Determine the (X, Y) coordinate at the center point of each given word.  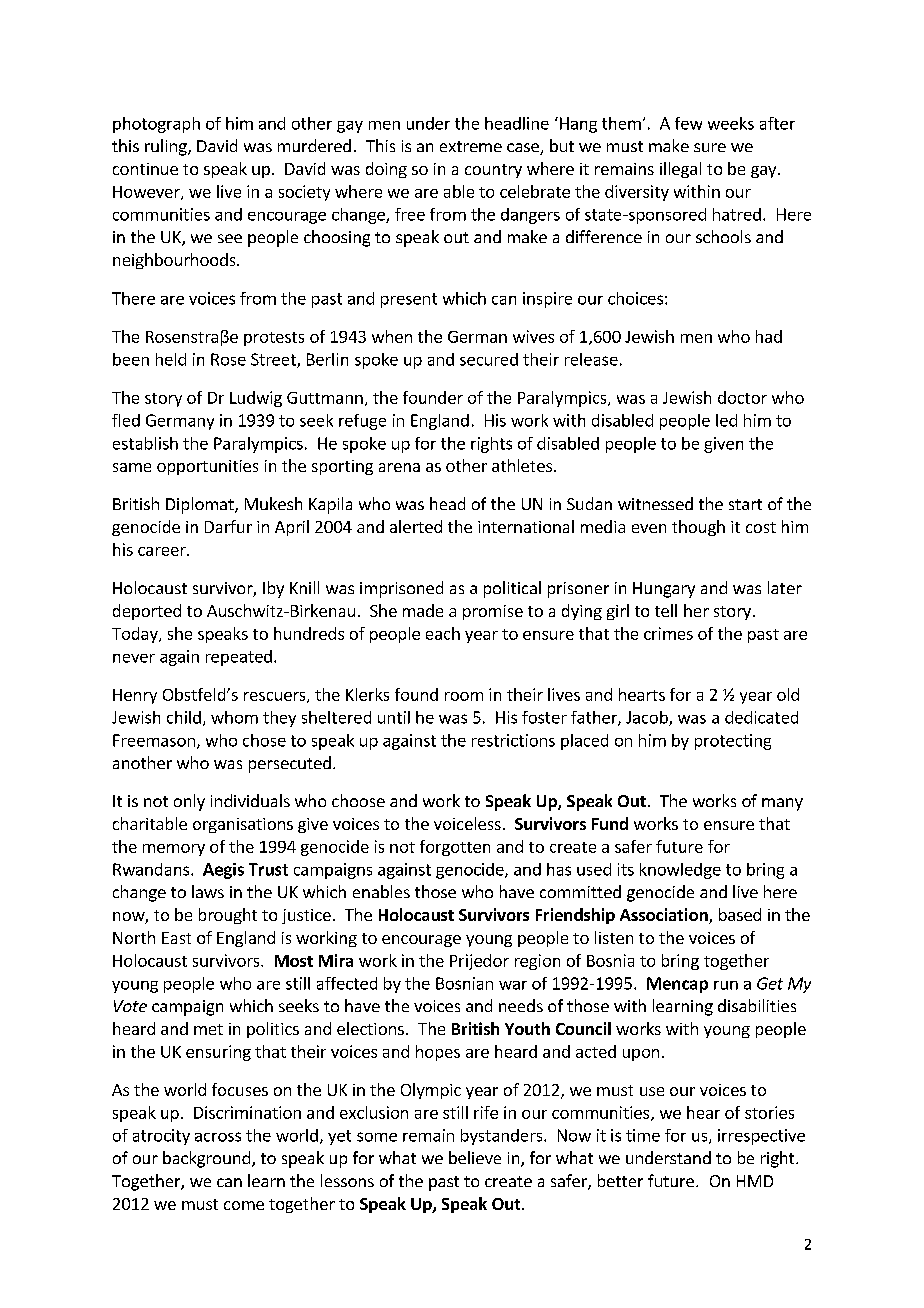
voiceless (467, 823)
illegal (680, 170)
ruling (167, 147)
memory (174, 850)
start (745, 504)
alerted (416, 526)
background (206, 1159)
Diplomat (201, 505)
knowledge (680, 871)
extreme (471, 146)
